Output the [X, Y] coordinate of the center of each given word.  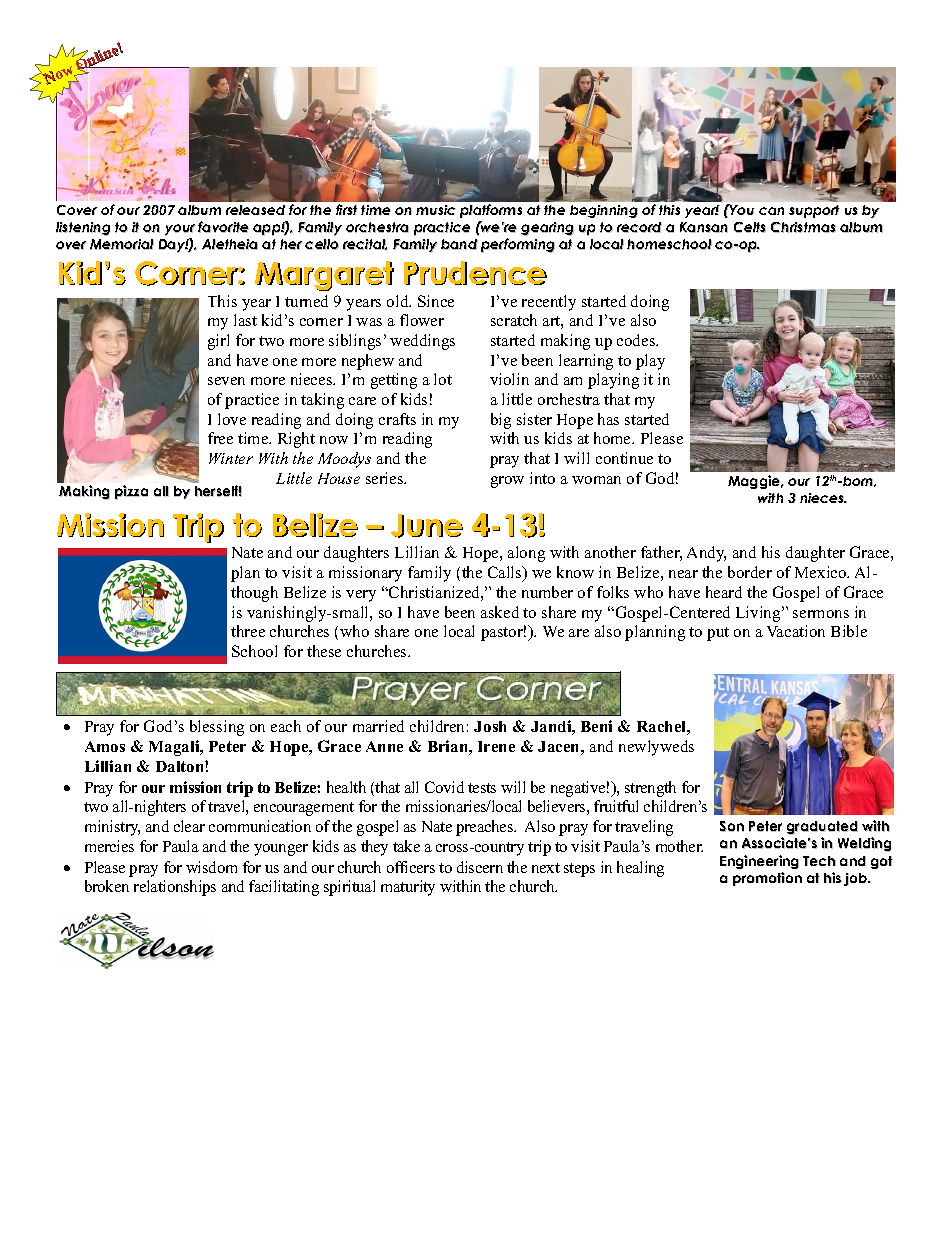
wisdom [211, 867]
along [526, 554]
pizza [131, 492]
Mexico [822, 572]
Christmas [803, 227]
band [459, 244]
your [180, 230]
